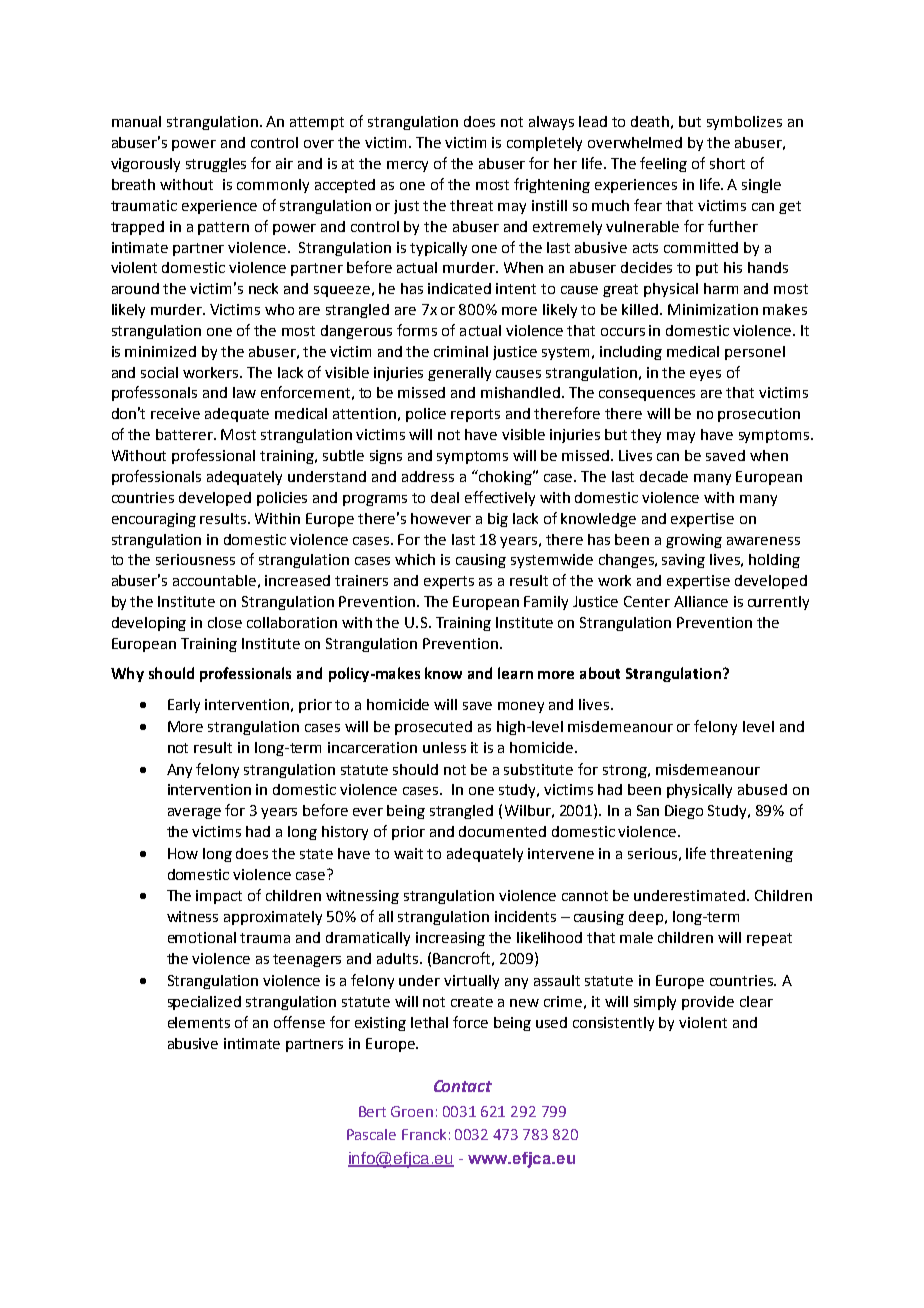  What do you see at coordinates (199, 1022) in the screenshot?
I see `elements` at bounding box center [199, 1022].
